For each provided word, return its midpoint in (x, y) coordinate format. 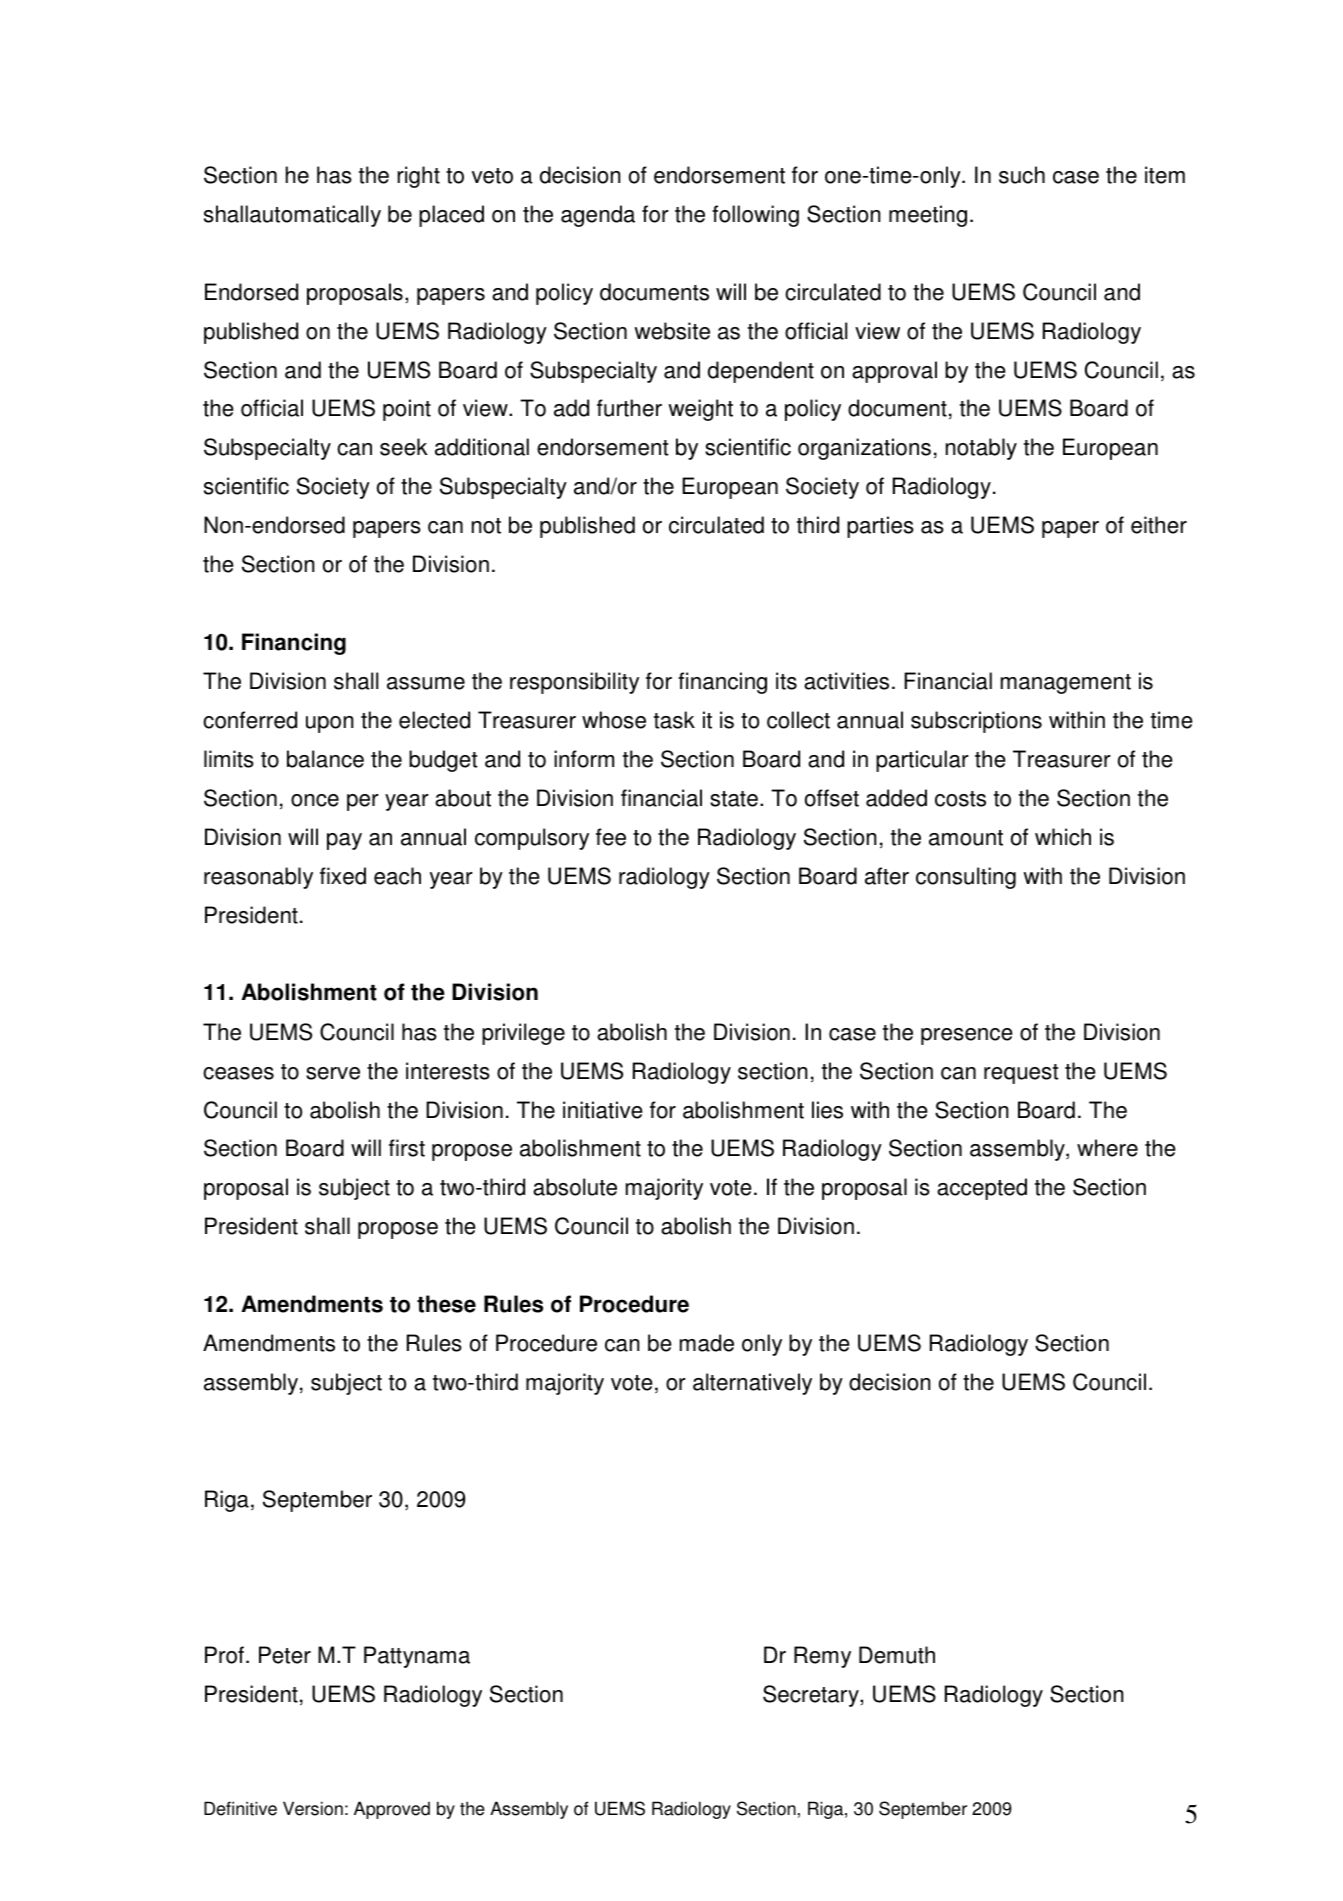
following (755, 216)
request (1021, 1074)
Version (313, 1808)
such (1022, 175)
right (418, 177)
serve (333, 1073)
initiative (603, 1110)
